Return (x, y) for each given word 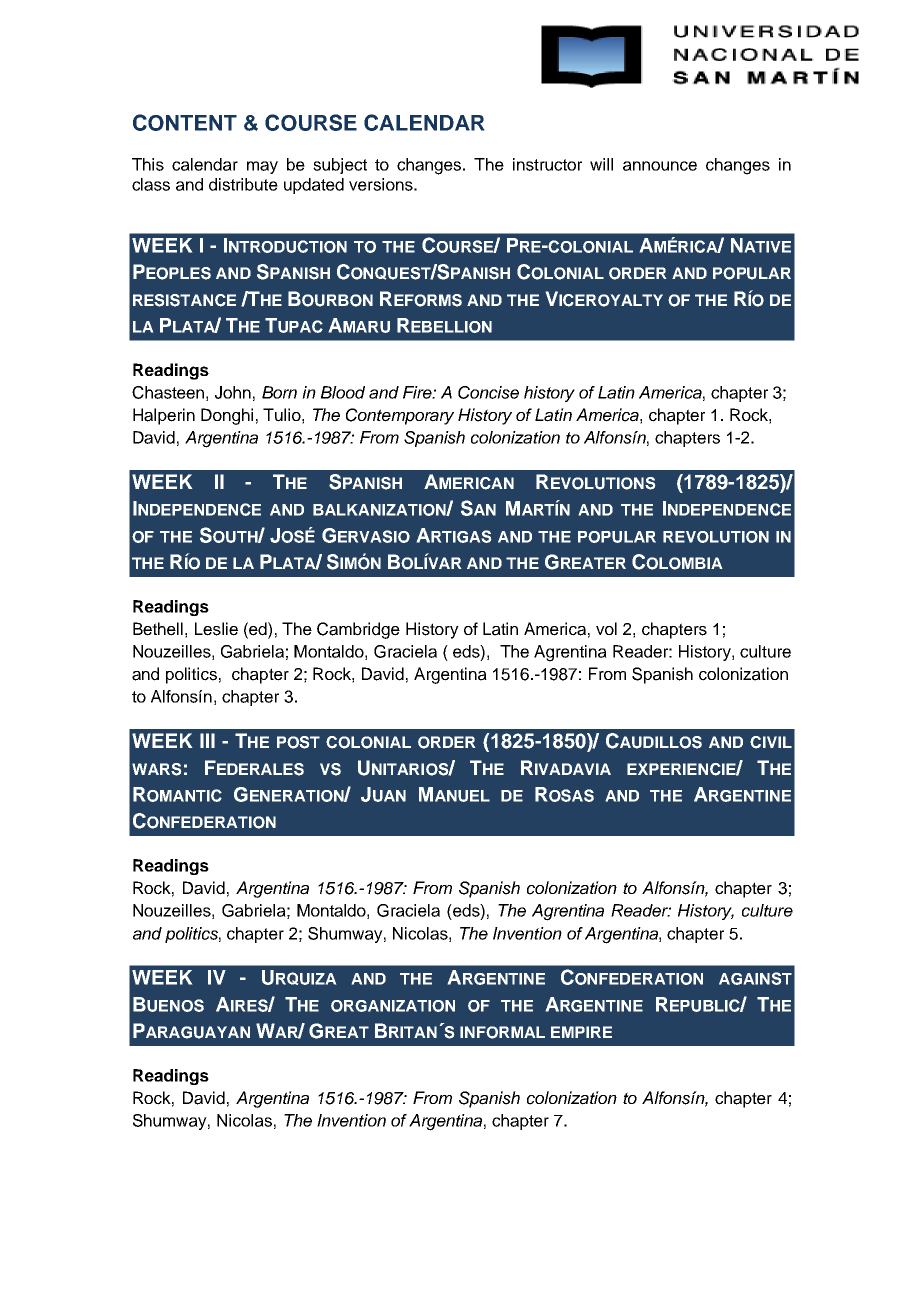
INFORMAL (502, 1032)
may (262, 167)
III (207, 740)
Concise (488, 392)
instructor (547, 164)
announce (660, 166)
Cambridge (358, 630)
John (233, 392)
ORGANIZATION (393, 1006)
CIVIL (771, 742)
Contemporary (400, 416)
